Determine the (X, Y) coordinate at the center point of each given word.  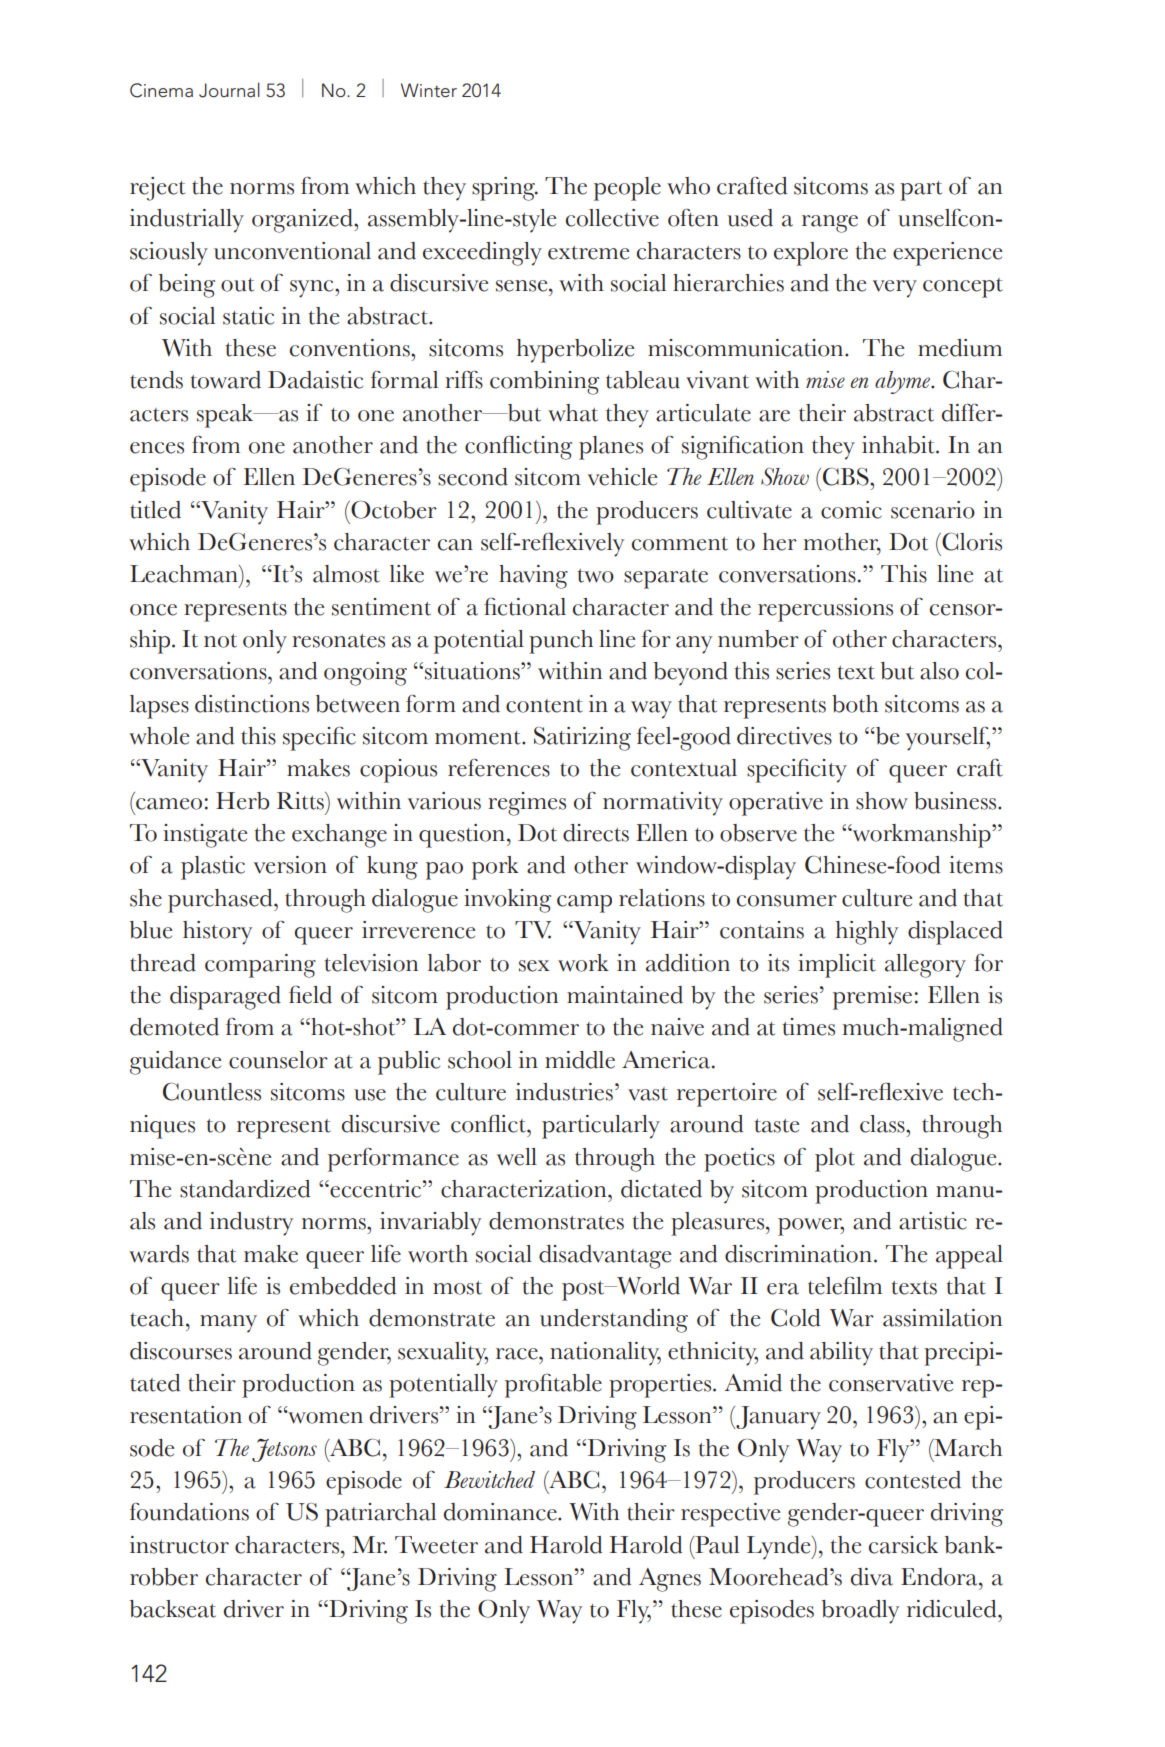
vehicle (622, 477)
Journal (229, 90)
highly (867, 933)
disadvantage (605, 1257)
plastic (213, 868)
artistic (933, 1221)
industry (251, 1224)
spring (505, 189)
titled (155, 510)
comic (851, 510)
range (830, 224)
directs (596, 833)
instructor (179, 1545)
